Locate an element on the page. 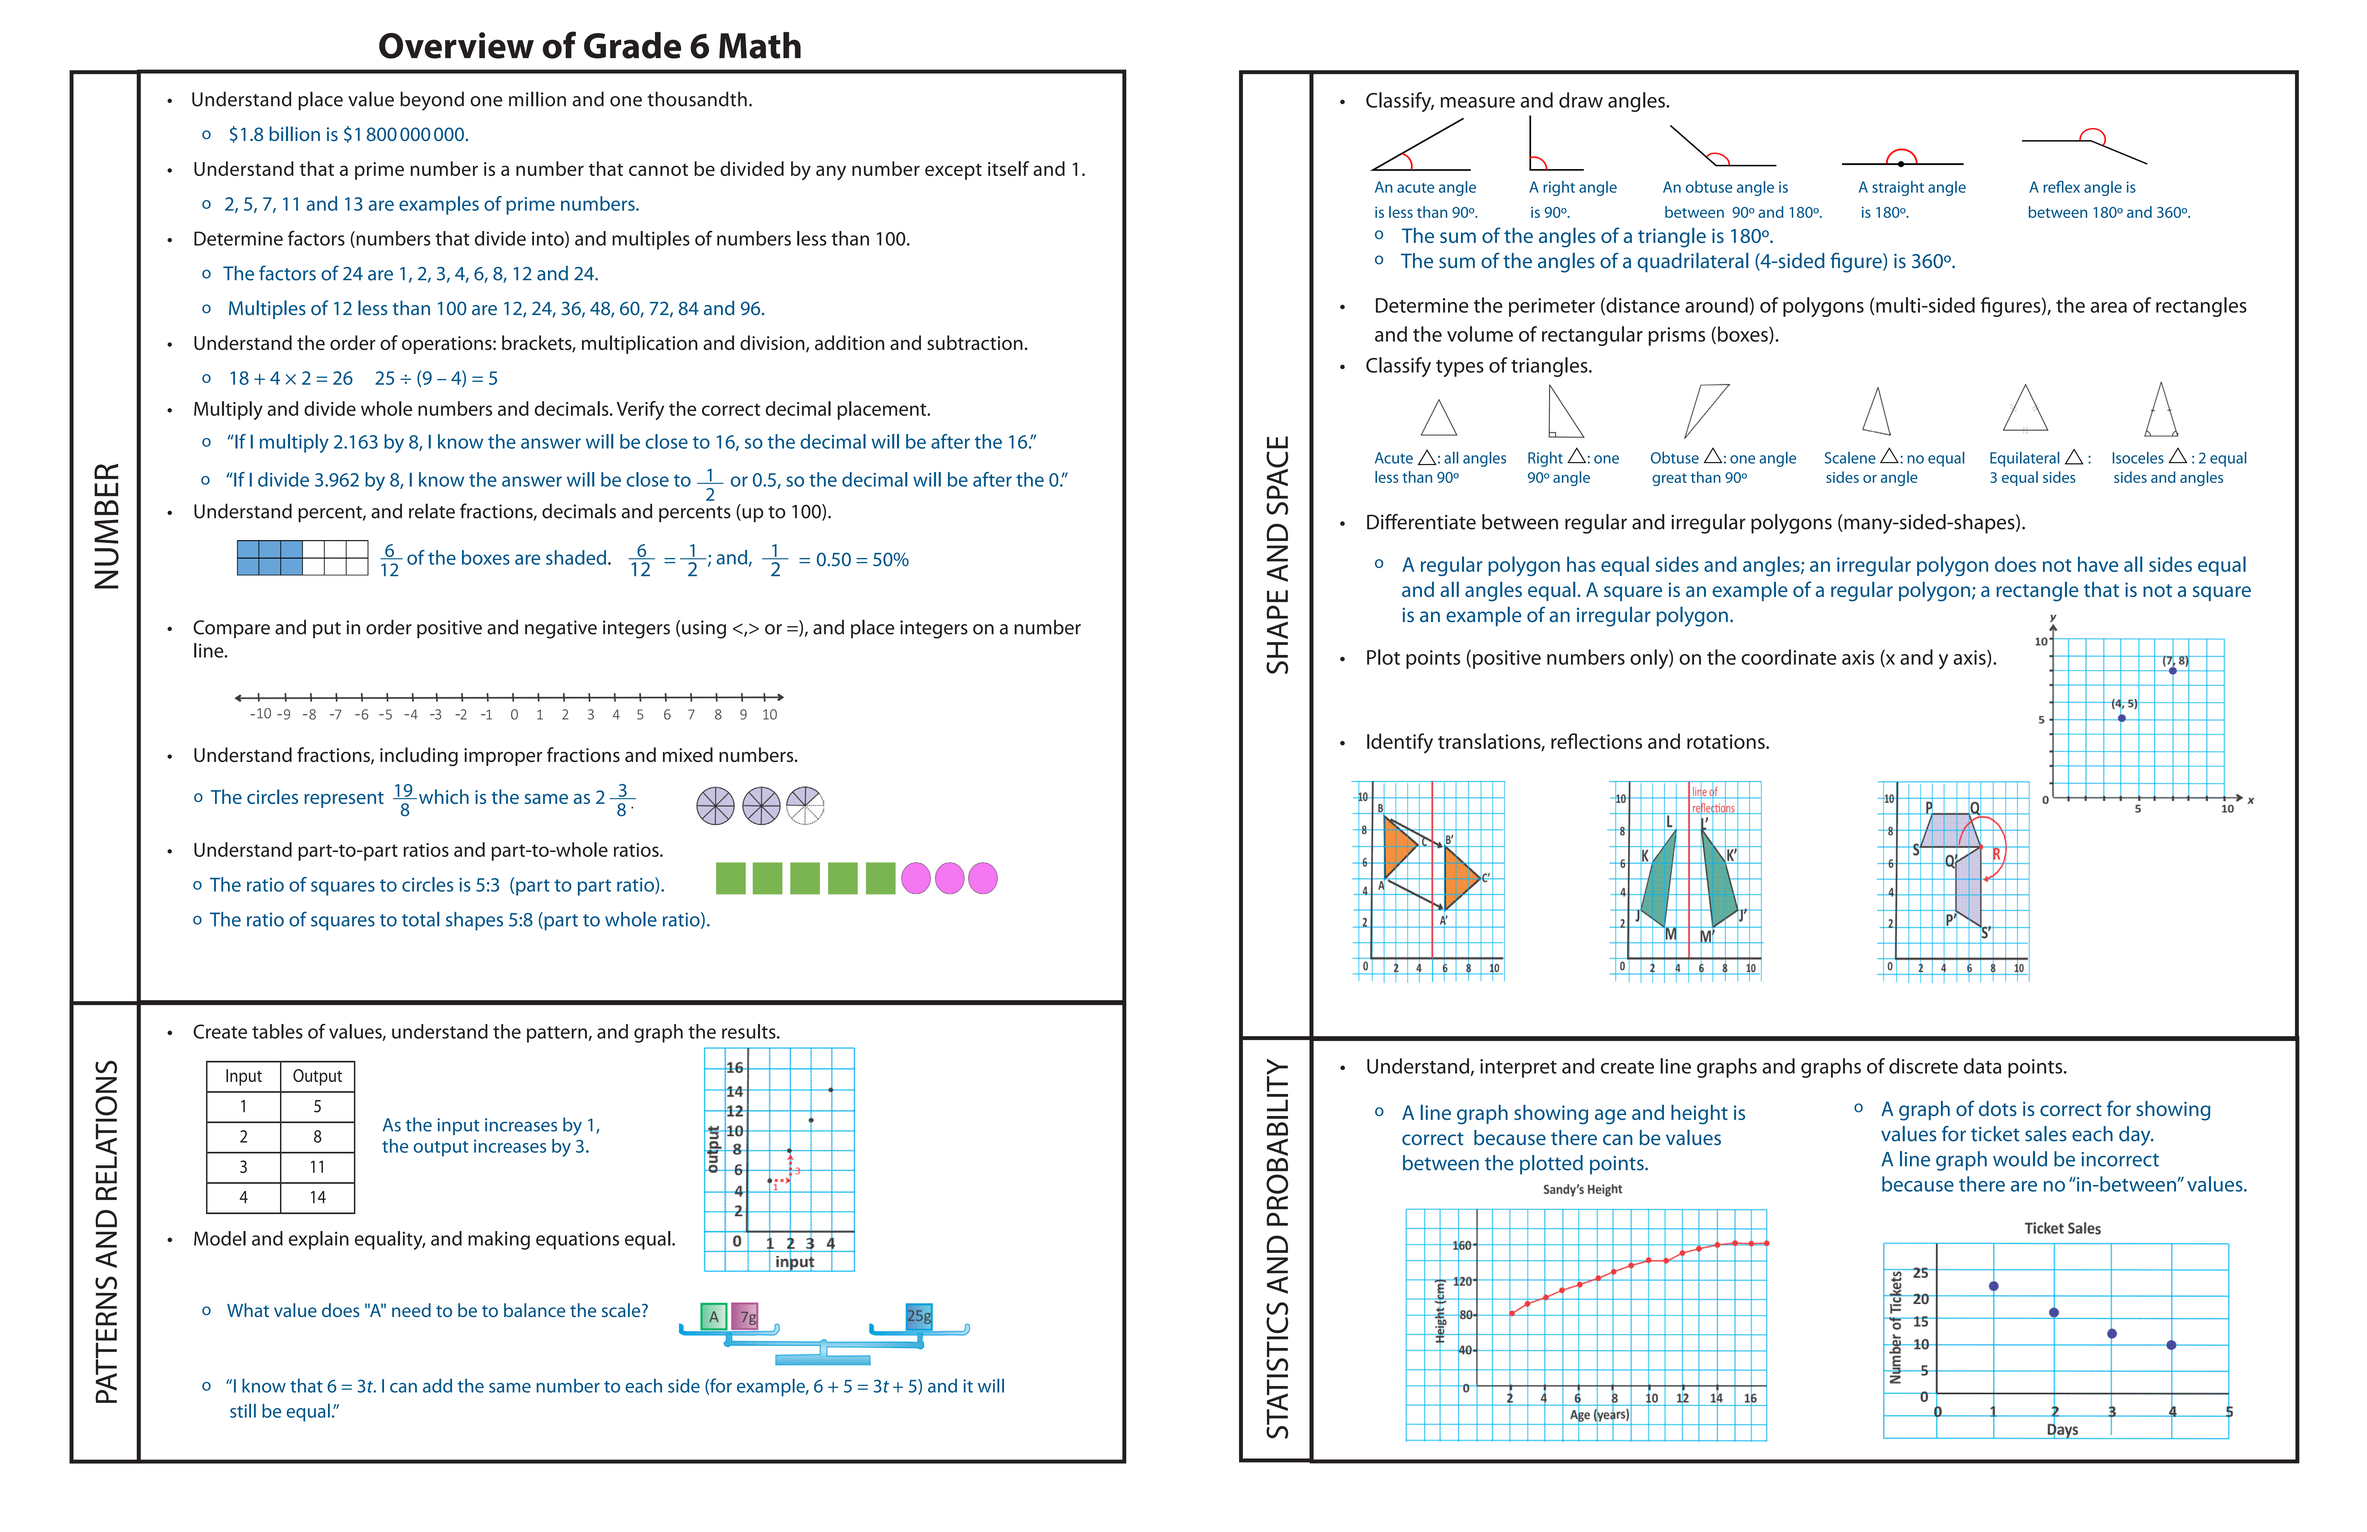 Image resolution: width=2367 pixels, height=1532 pixels. beyond is located at coordinates (432, 101).
